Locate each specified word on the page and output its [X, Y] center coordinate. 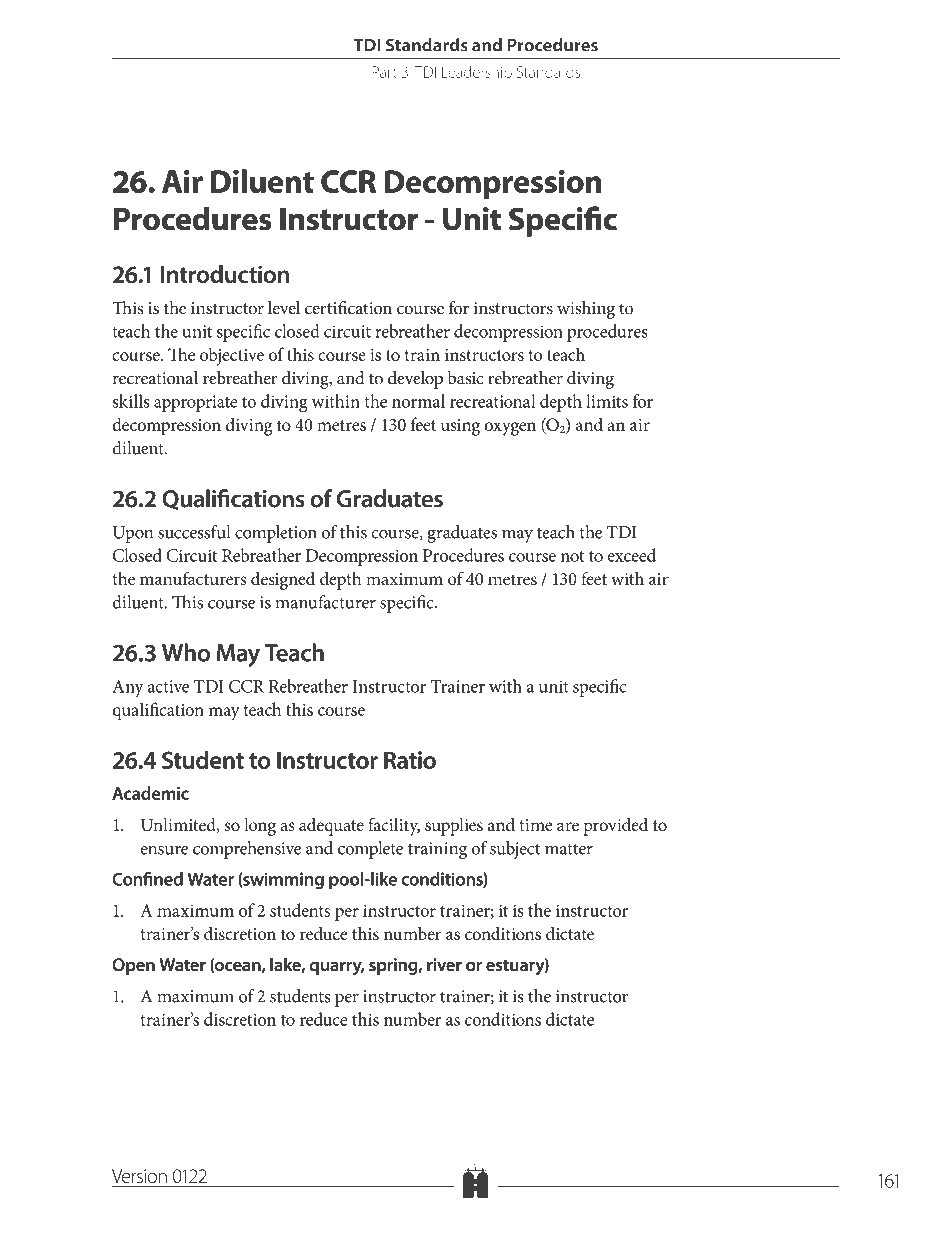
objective [232, 356]
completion [276, 534]
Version [139, 1176]
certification [348, 308]
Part [384, 72]
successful [194, 532]
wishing [586, 310]
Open [133, 966]
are [568, 826]
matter [569, 849]
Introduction [225, 274]
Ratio [410, 760]
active [168, 686]
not [572, 556]
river [444, 965]
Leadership [477, 73]
